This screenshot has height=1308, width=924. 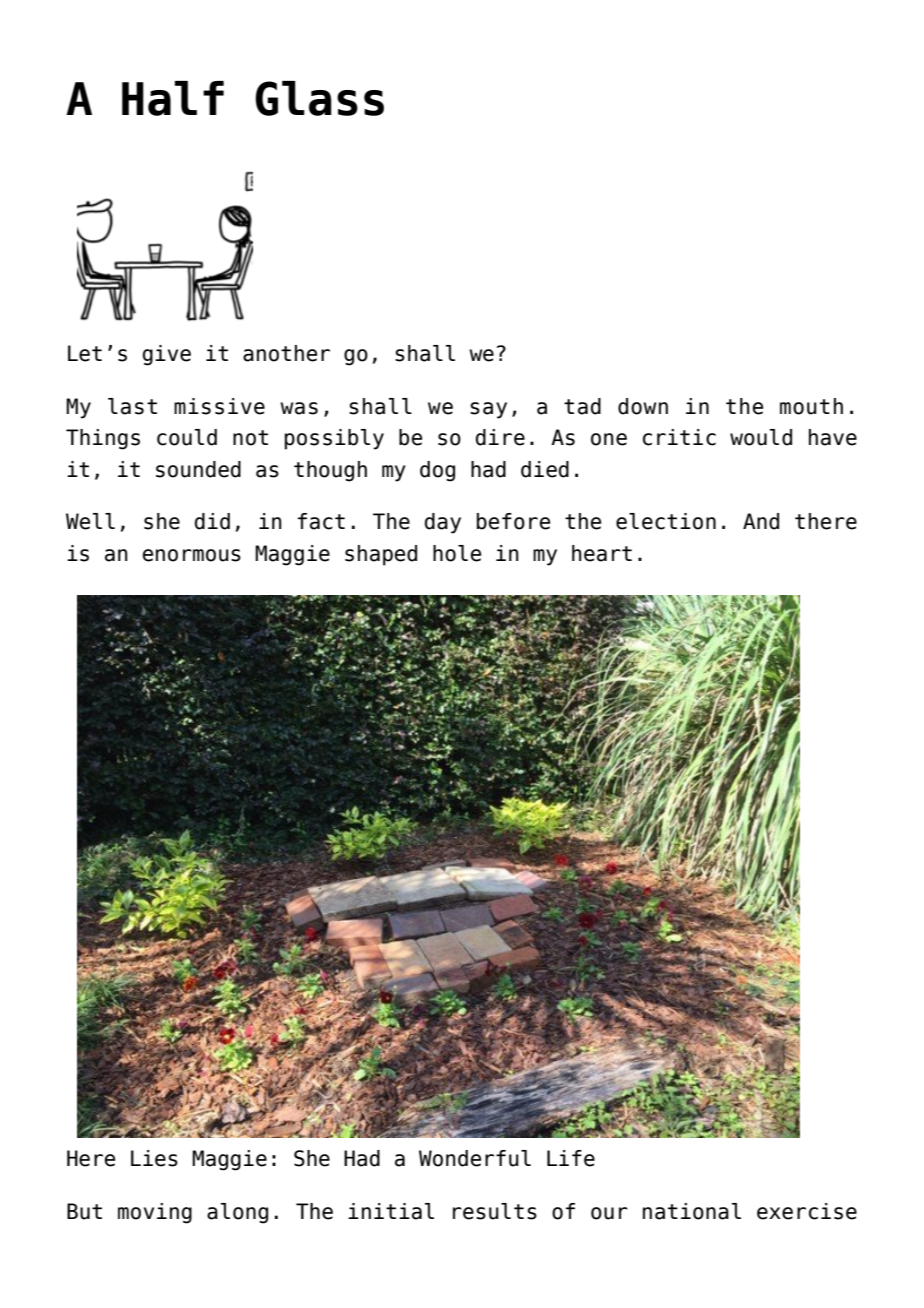 What do you see at coordinates (173, 98) in the screenshot?
I see `Half` at bounding box center [173, 98].
